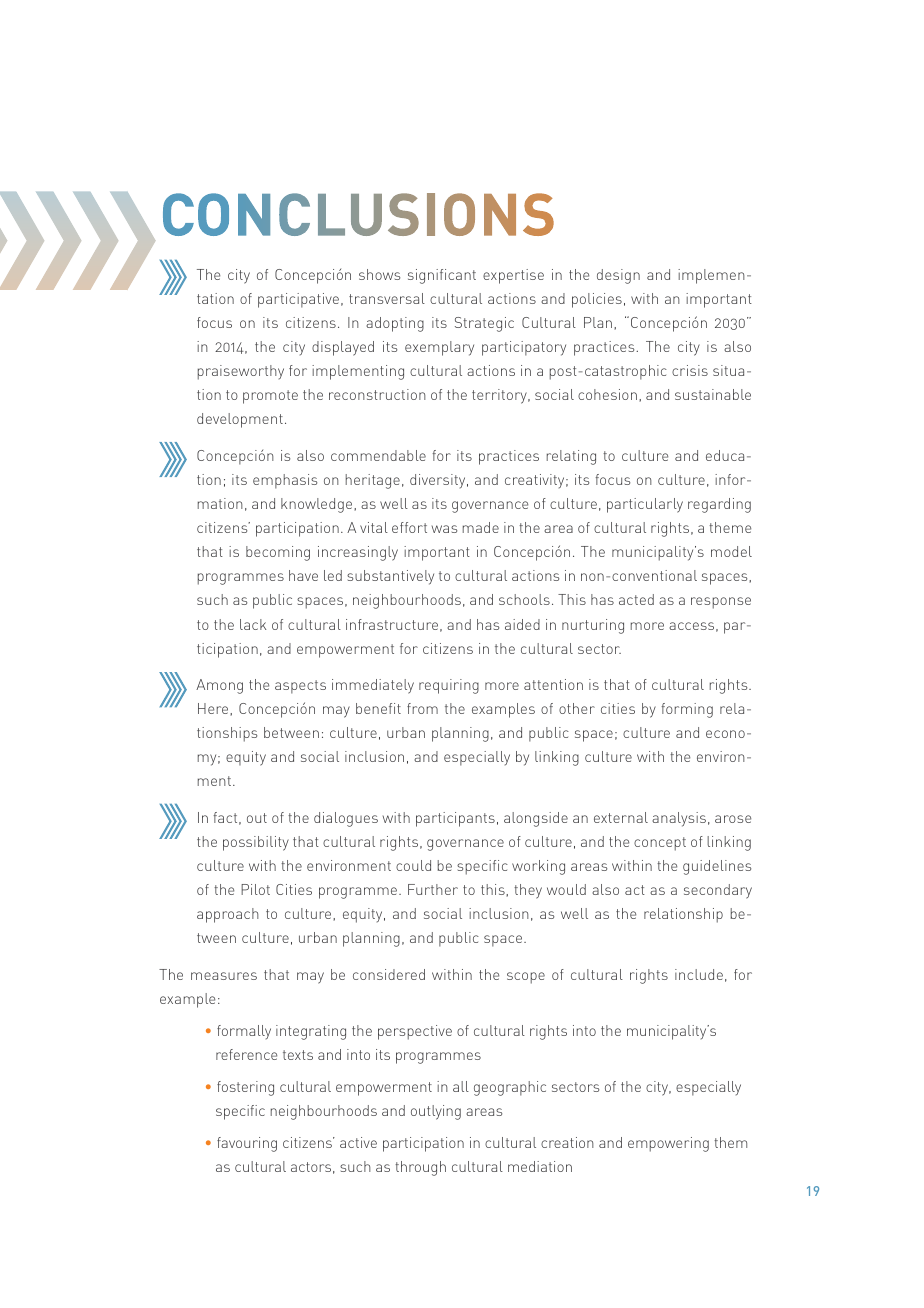  What do you see at coordinates (358, 214) in the screenshot?
I see `CONCLUSIONS` at bounding box center [358, 214].
